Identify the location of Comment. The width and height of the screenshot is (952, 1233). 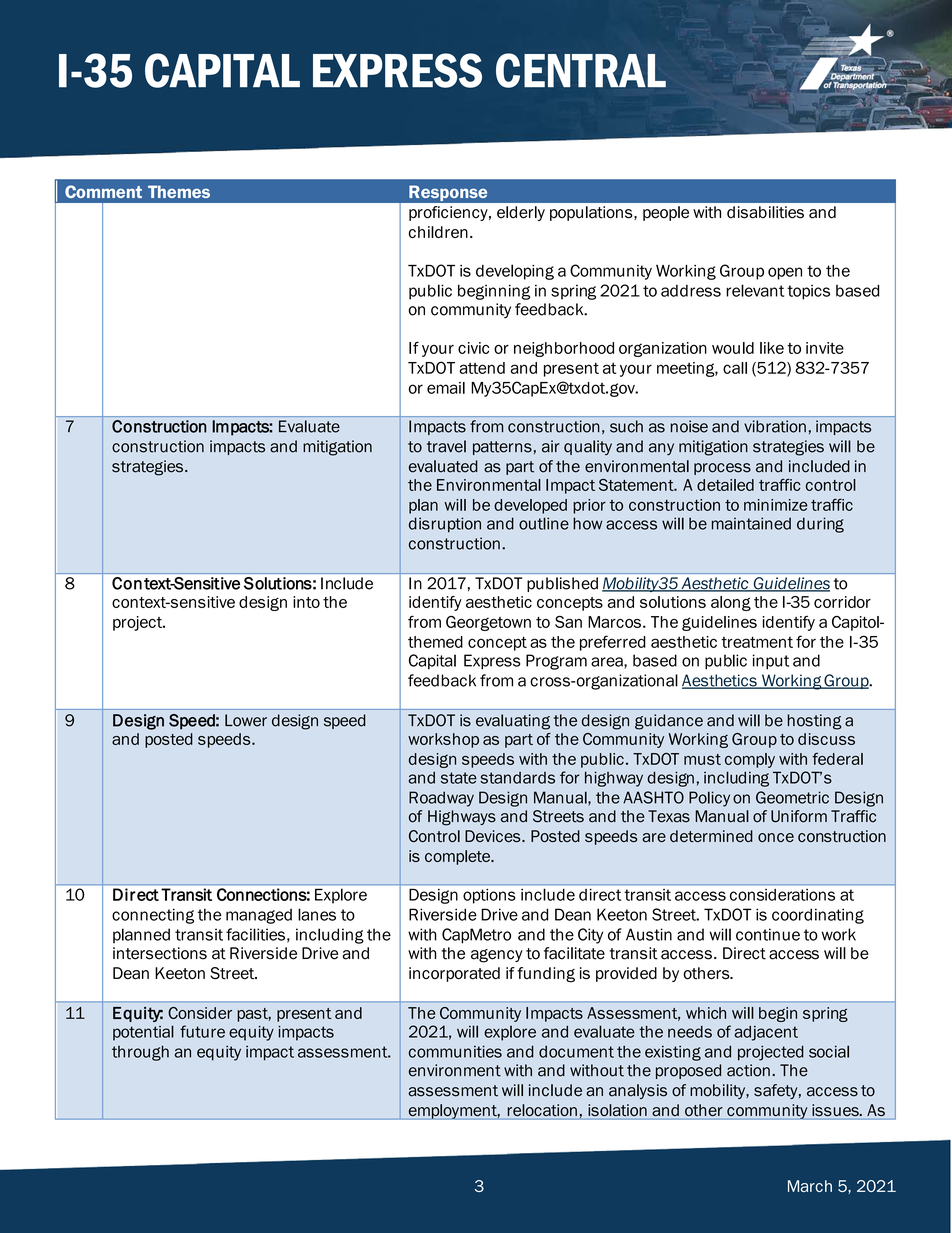
(103, 191).
